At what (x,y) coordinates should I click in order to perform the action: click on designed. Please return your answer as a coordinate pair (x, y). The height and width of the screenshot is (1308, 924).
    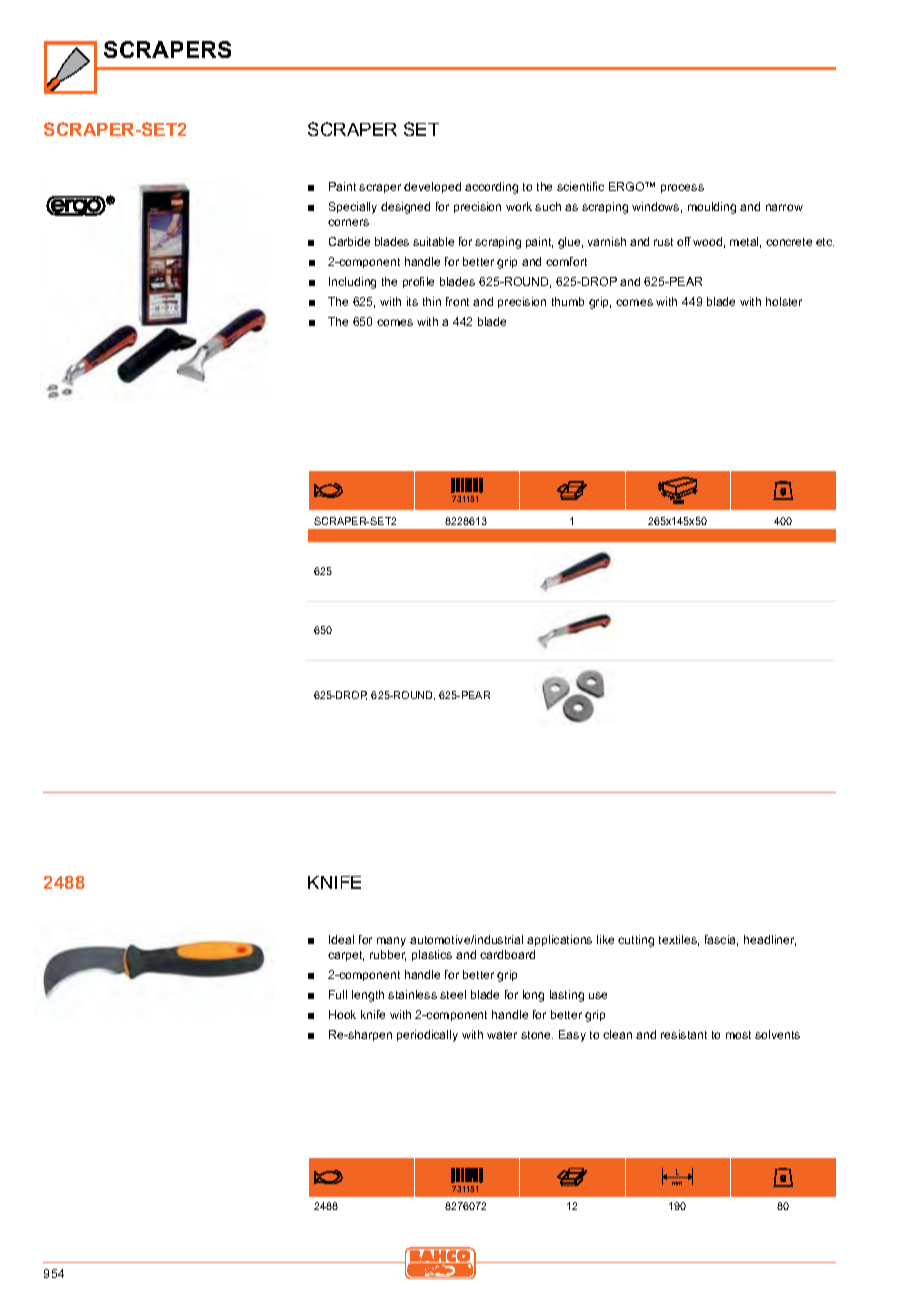
    Looking at the image, I should click on (405, 208).
